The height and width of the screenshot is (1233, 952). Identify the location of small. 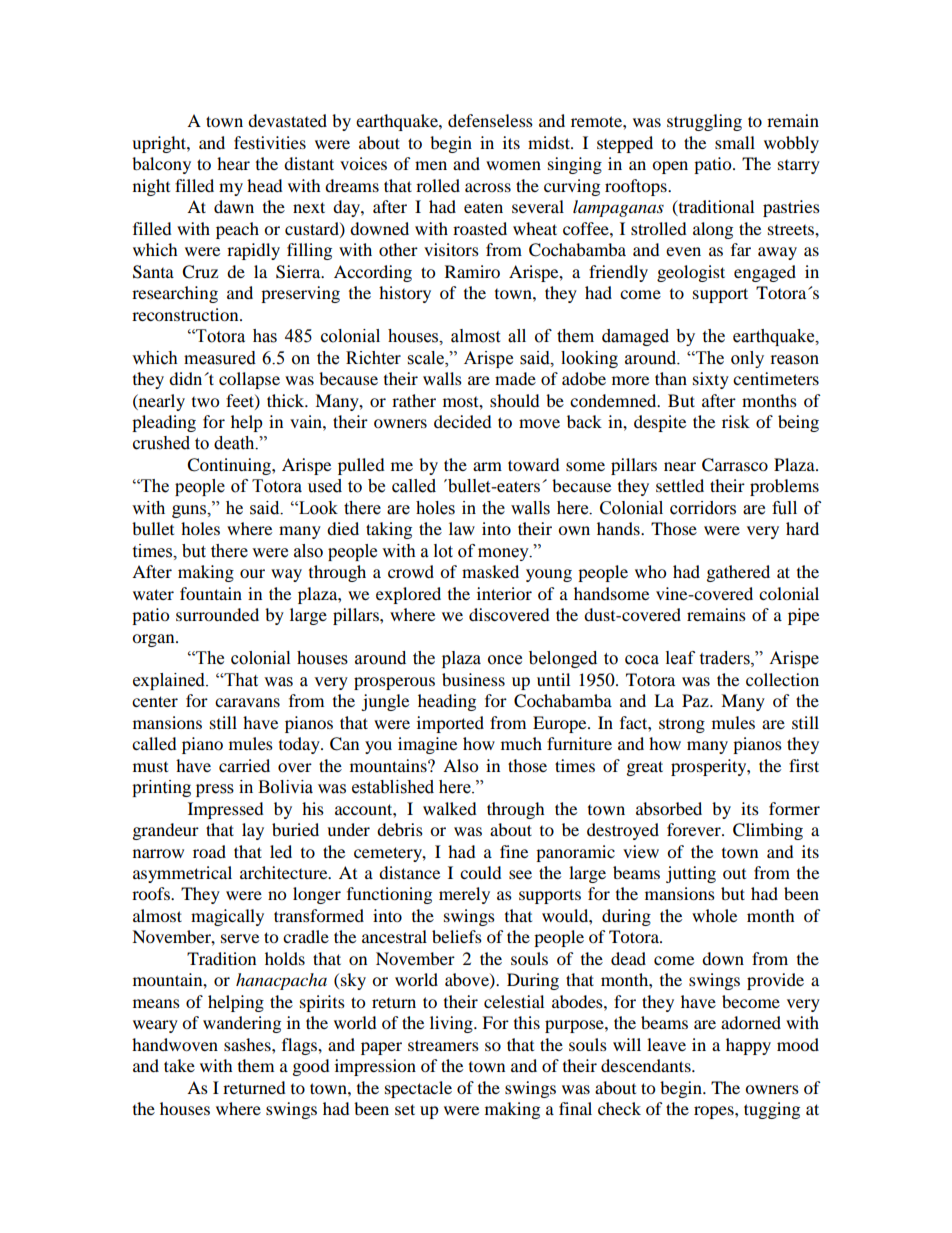
(735, 142).
